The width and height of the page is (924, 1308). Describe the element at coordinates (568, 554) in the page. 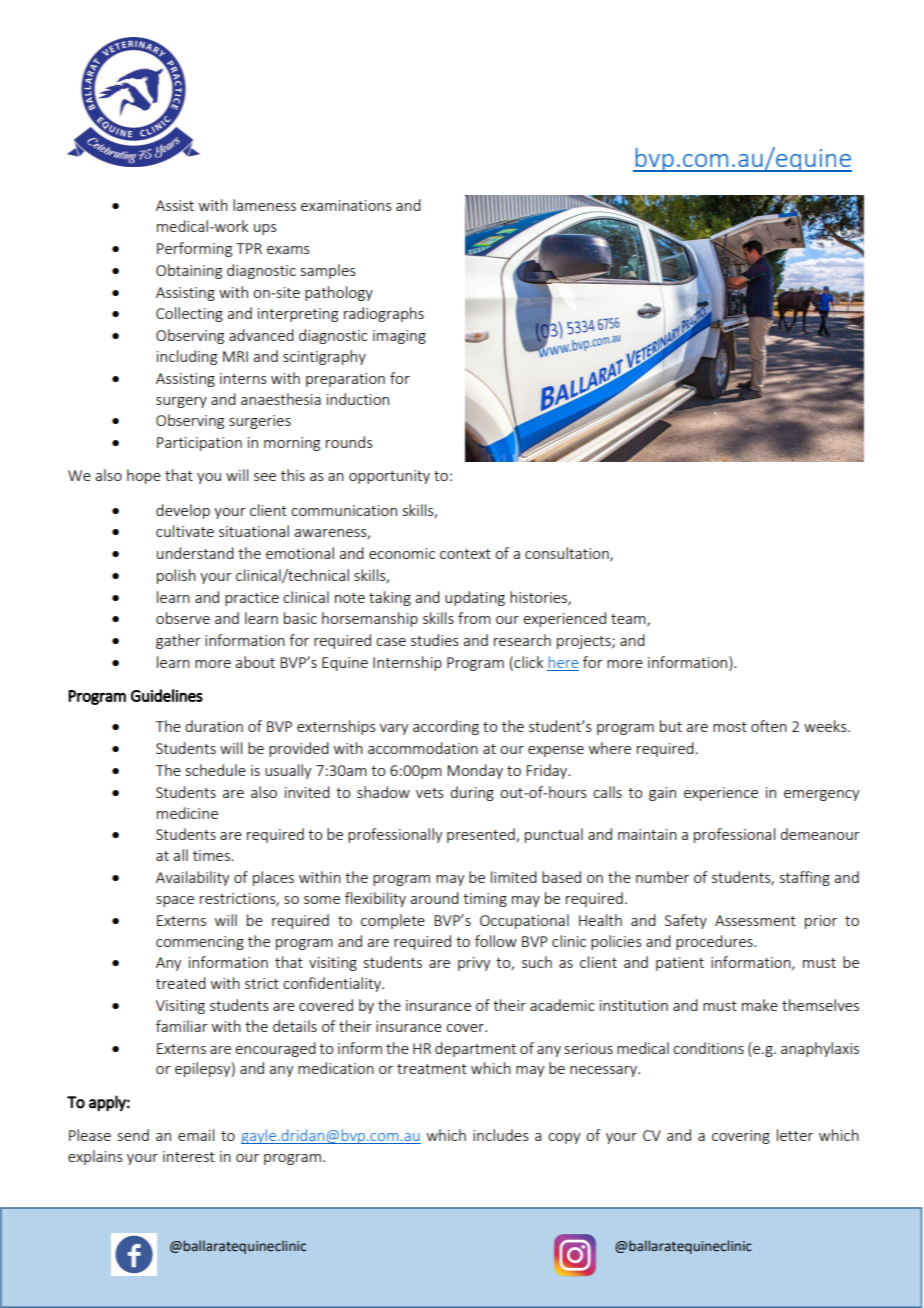

I see `consultation` at that location.
